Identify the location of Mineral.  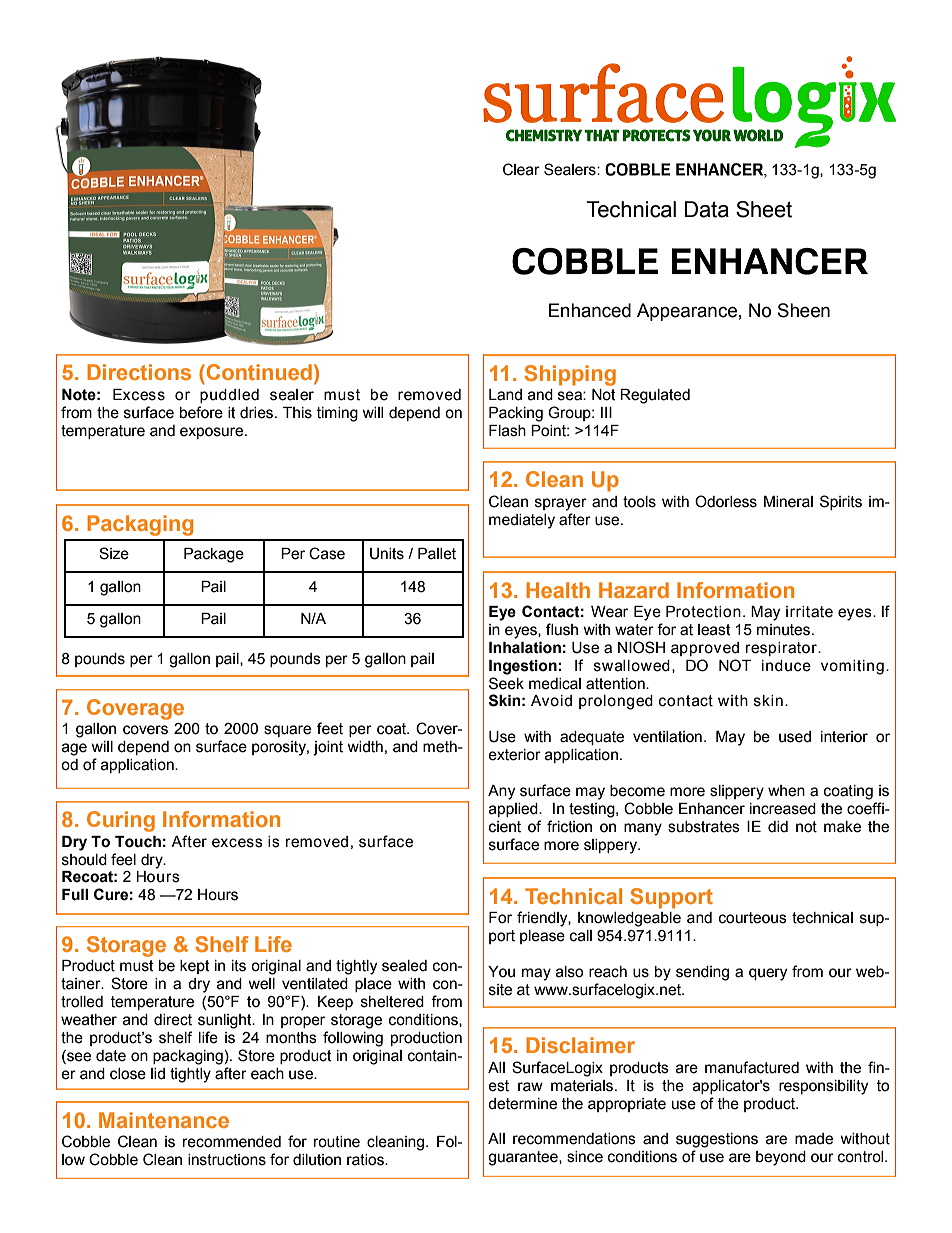
(788, 502).
